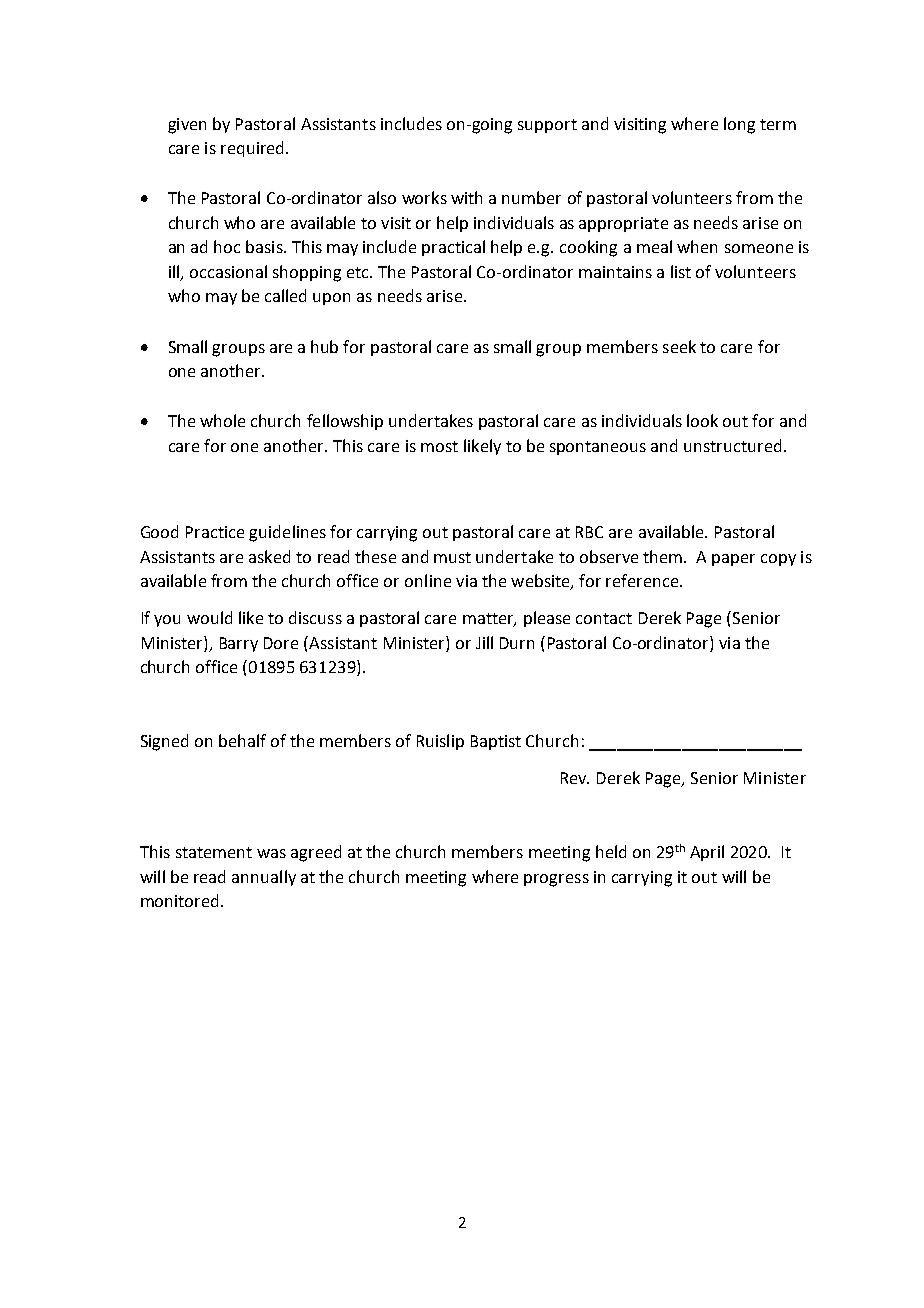 The width and height of the image is (924, 1308). Describe the element at coordinates (556, 880) in the image. I see `progress` at that location.
